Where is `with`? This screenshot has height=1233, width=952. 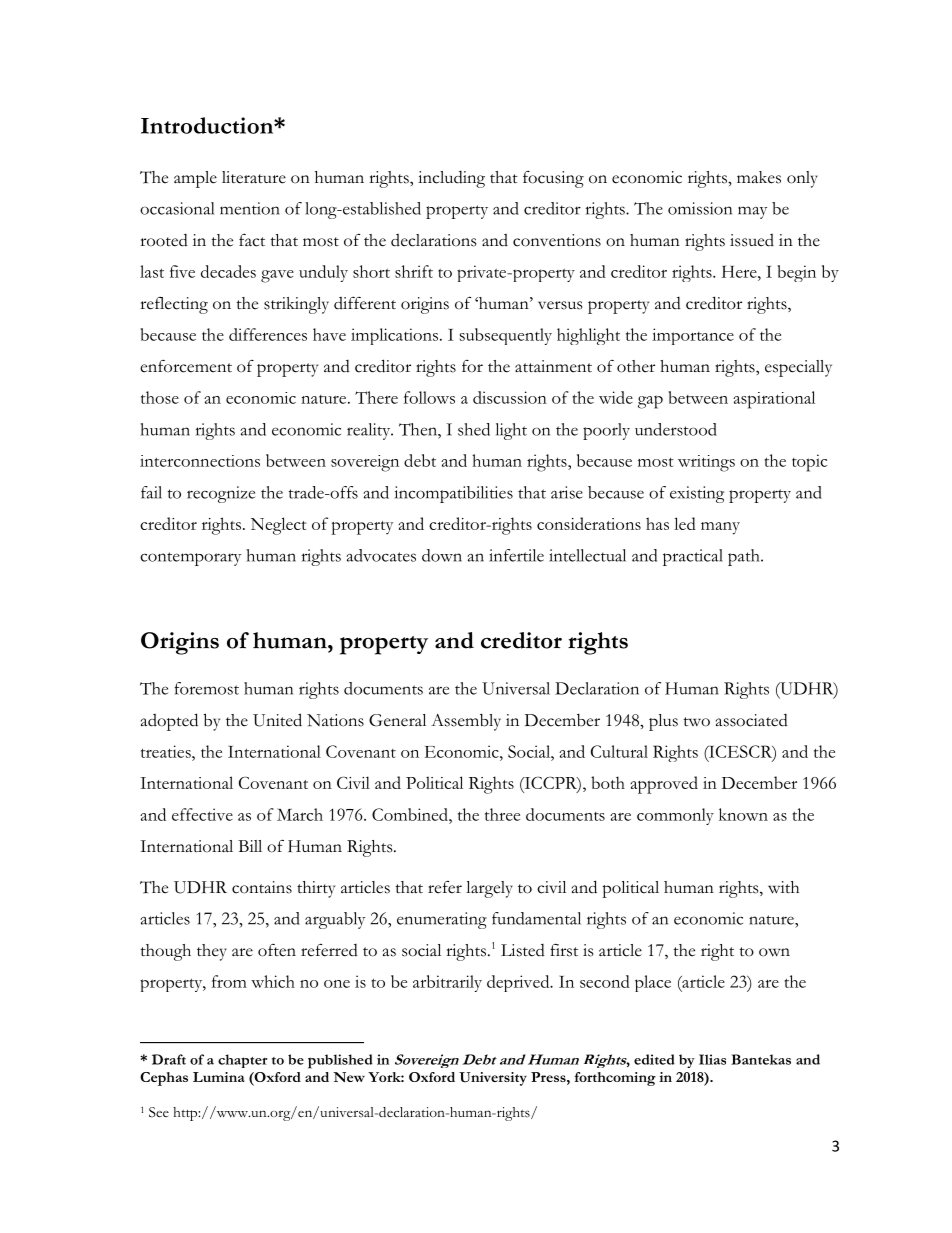 with is located at coordinates (783, 887).
